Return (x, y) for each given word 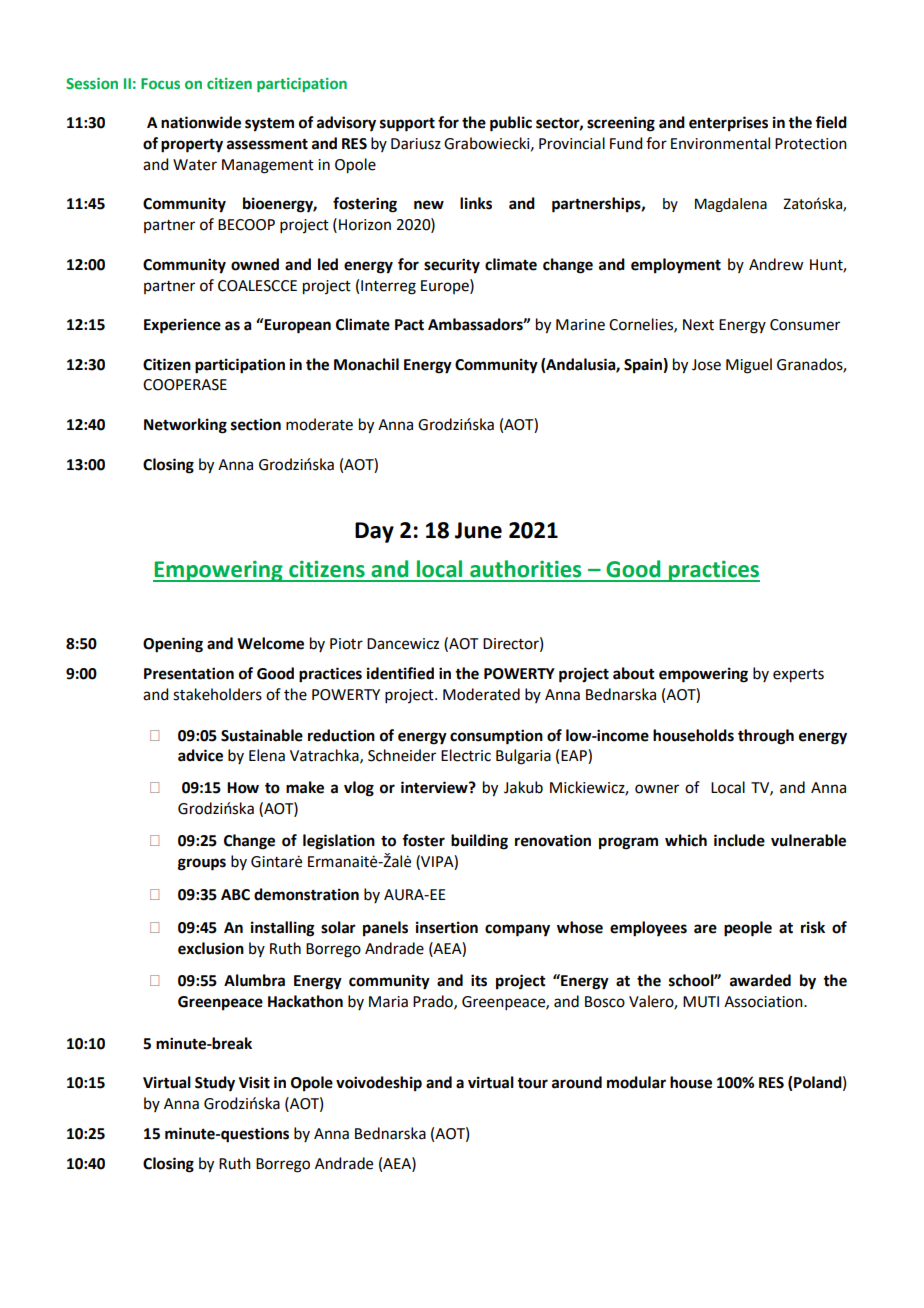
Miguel (749, 366)
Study (215, 1084)
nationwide (201, 122)
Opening (173, 645)
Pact (409, 325)
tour (532, 1083)
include (739, 840)
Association (764, 1002)
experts (798, 676)
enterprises (728, 124)
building (479, 842)
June (478, 530)
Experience (182, 326)
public (511, 124)
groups (202, 864)
